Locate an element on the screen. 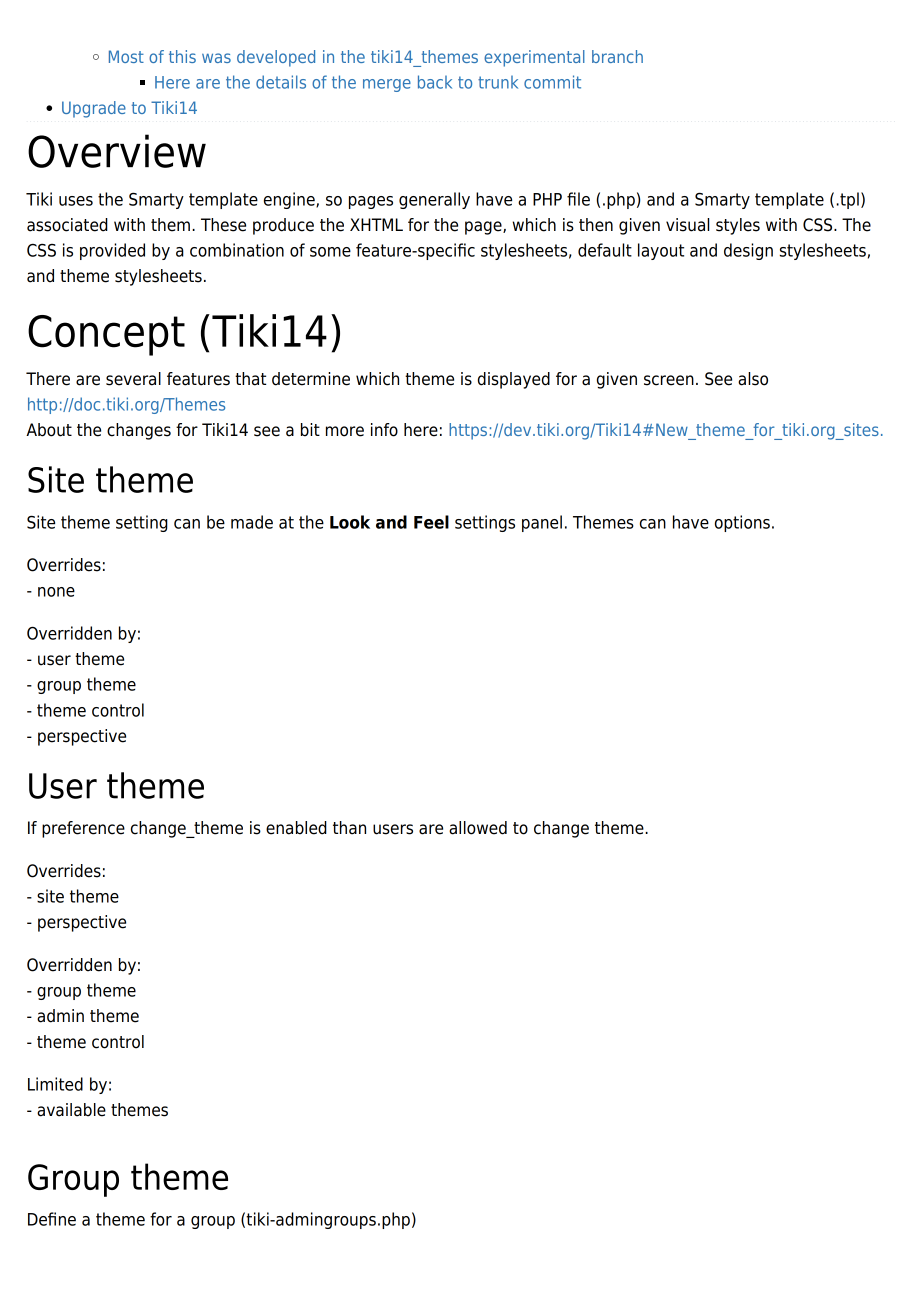 The width and height of the screenshot is (924, 1308). branch is located at coordinates (617, 56).
